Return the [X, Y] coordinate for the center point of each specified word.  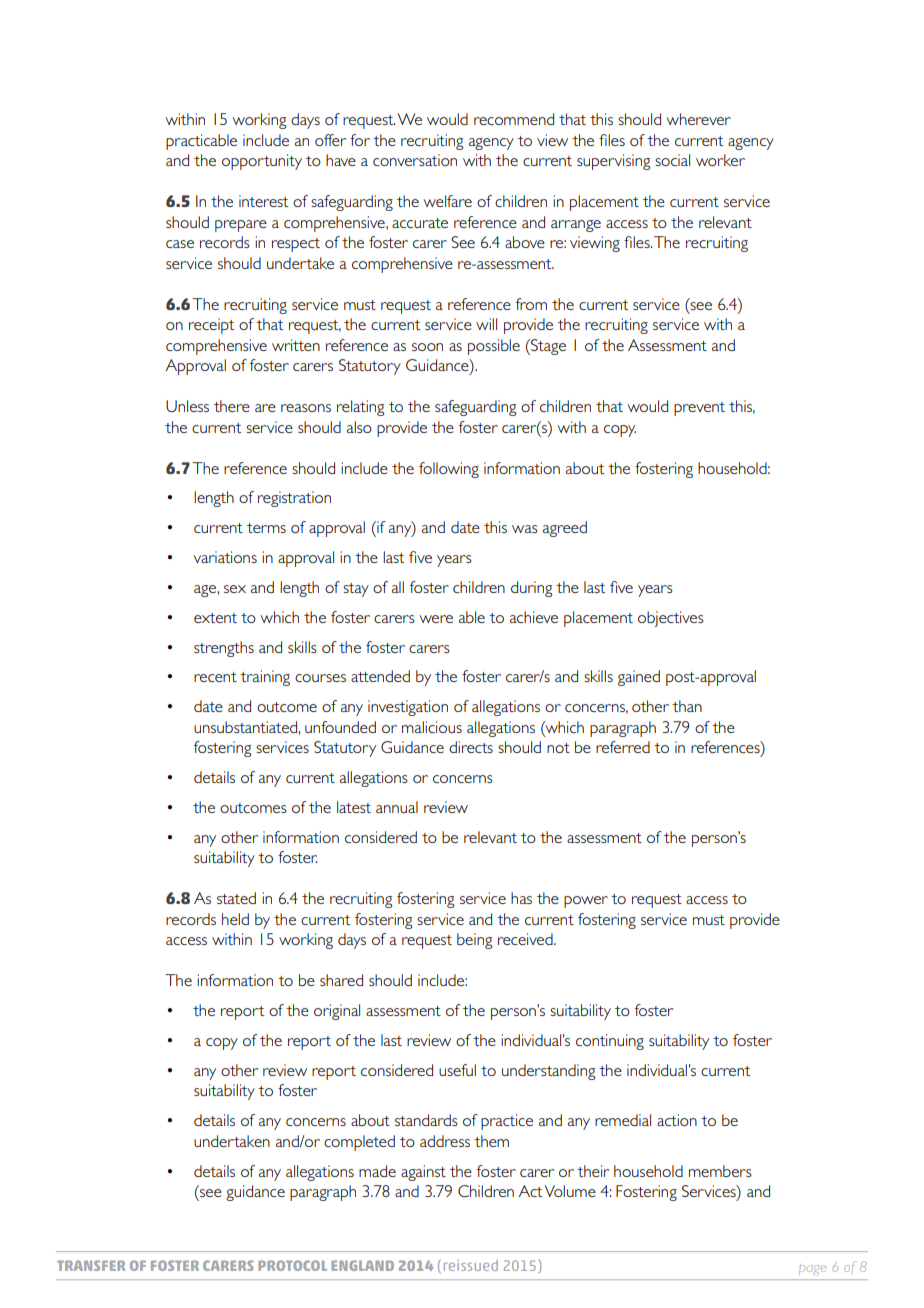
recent [215, 677]
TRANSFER [91, 1265]
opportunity [262, 162]
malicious [432, 727]
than [687, 706]
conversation [415, 160]
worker [720, 160]
